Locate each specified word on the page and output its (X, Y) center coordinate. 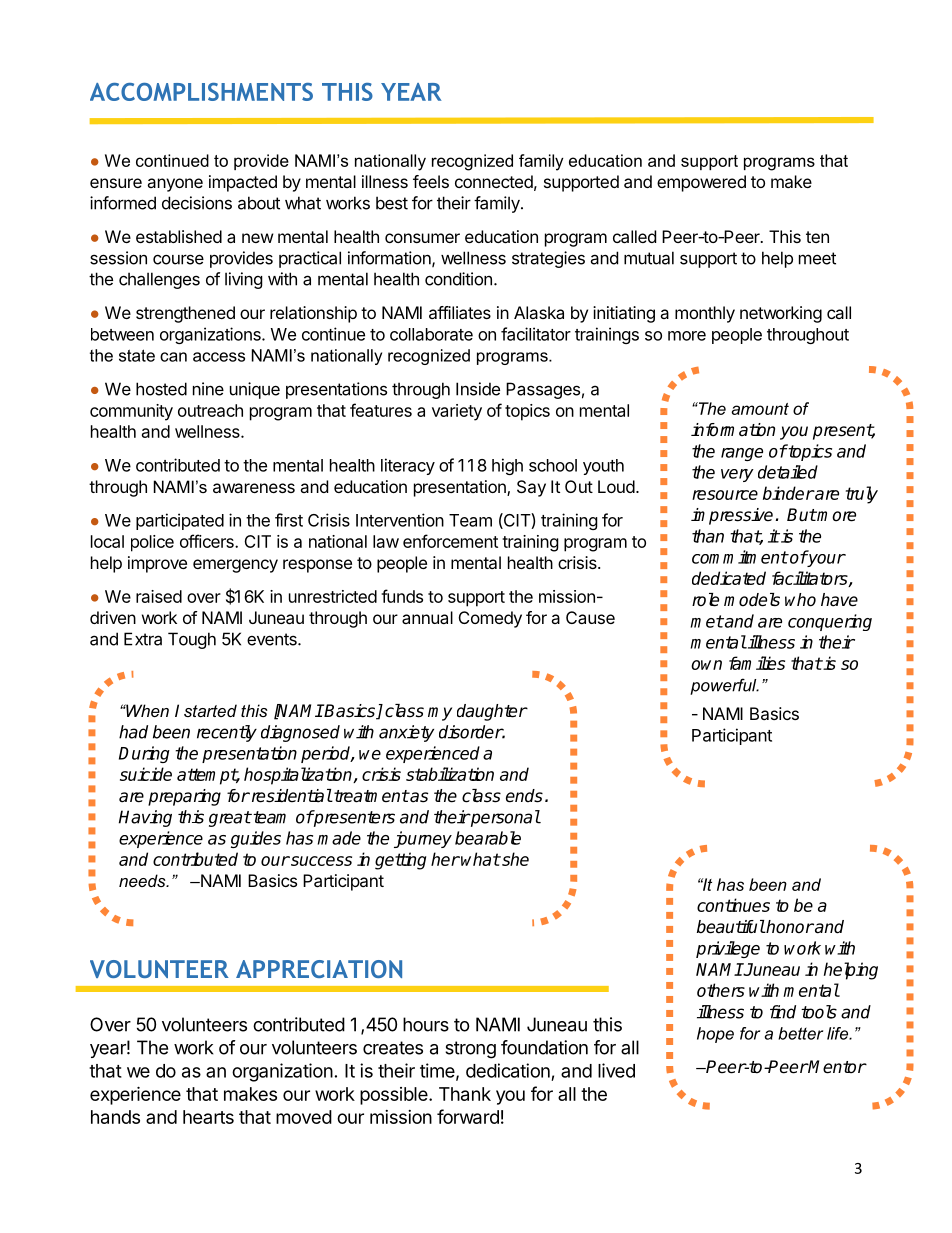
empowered (701, 183)
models (752, 600)
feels (431, 181)
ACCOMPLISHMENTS (201, 92)
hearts (208, 1117)
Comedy (490, 619)
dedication (508, 1070)
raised (159, 596)
